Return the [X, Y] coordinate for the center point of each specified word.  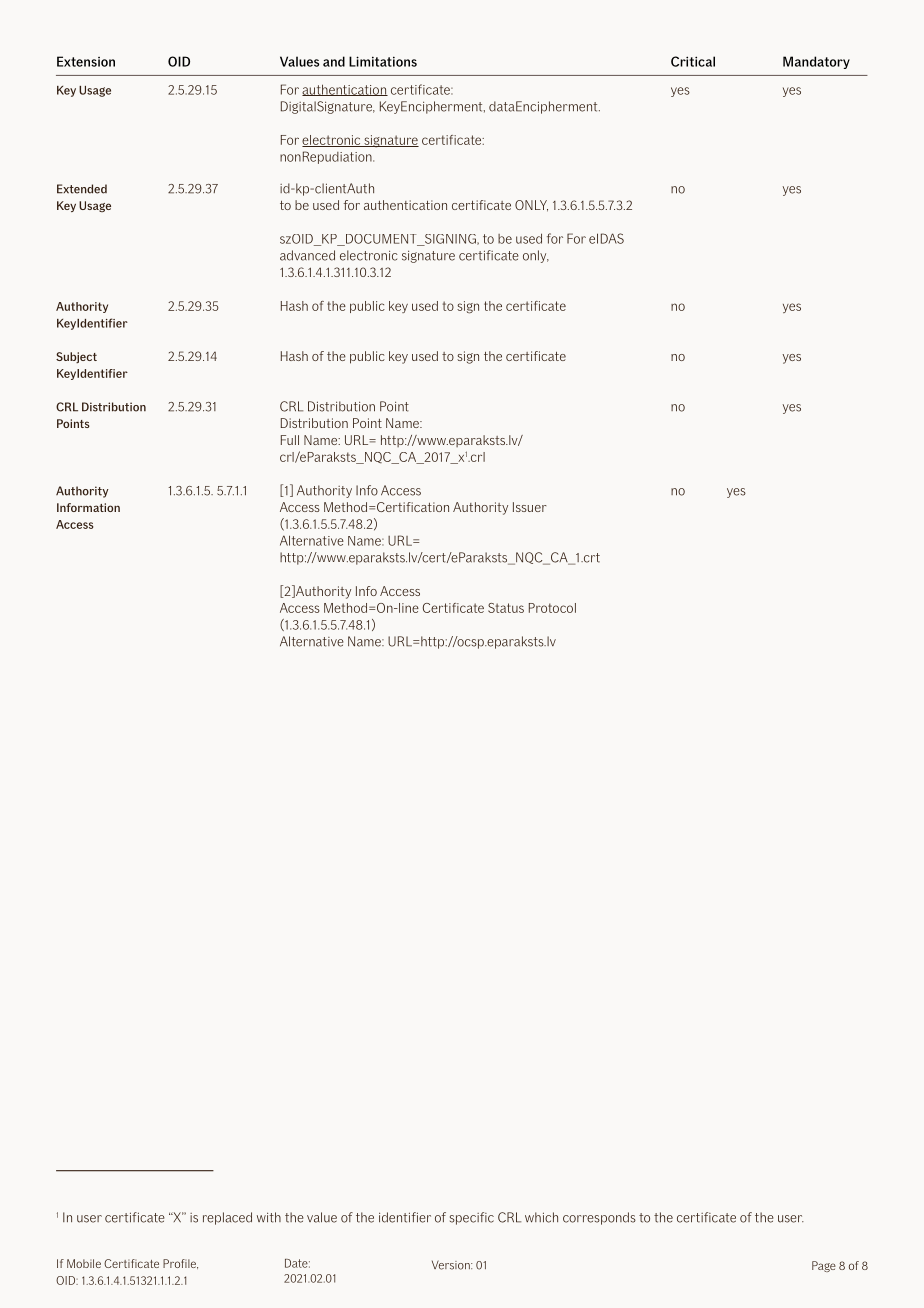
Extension [86, 61]
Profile [180, 1264]
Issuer [530, 507]
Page [824, 1266]
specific [472, 1218]
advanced [307, 255]
